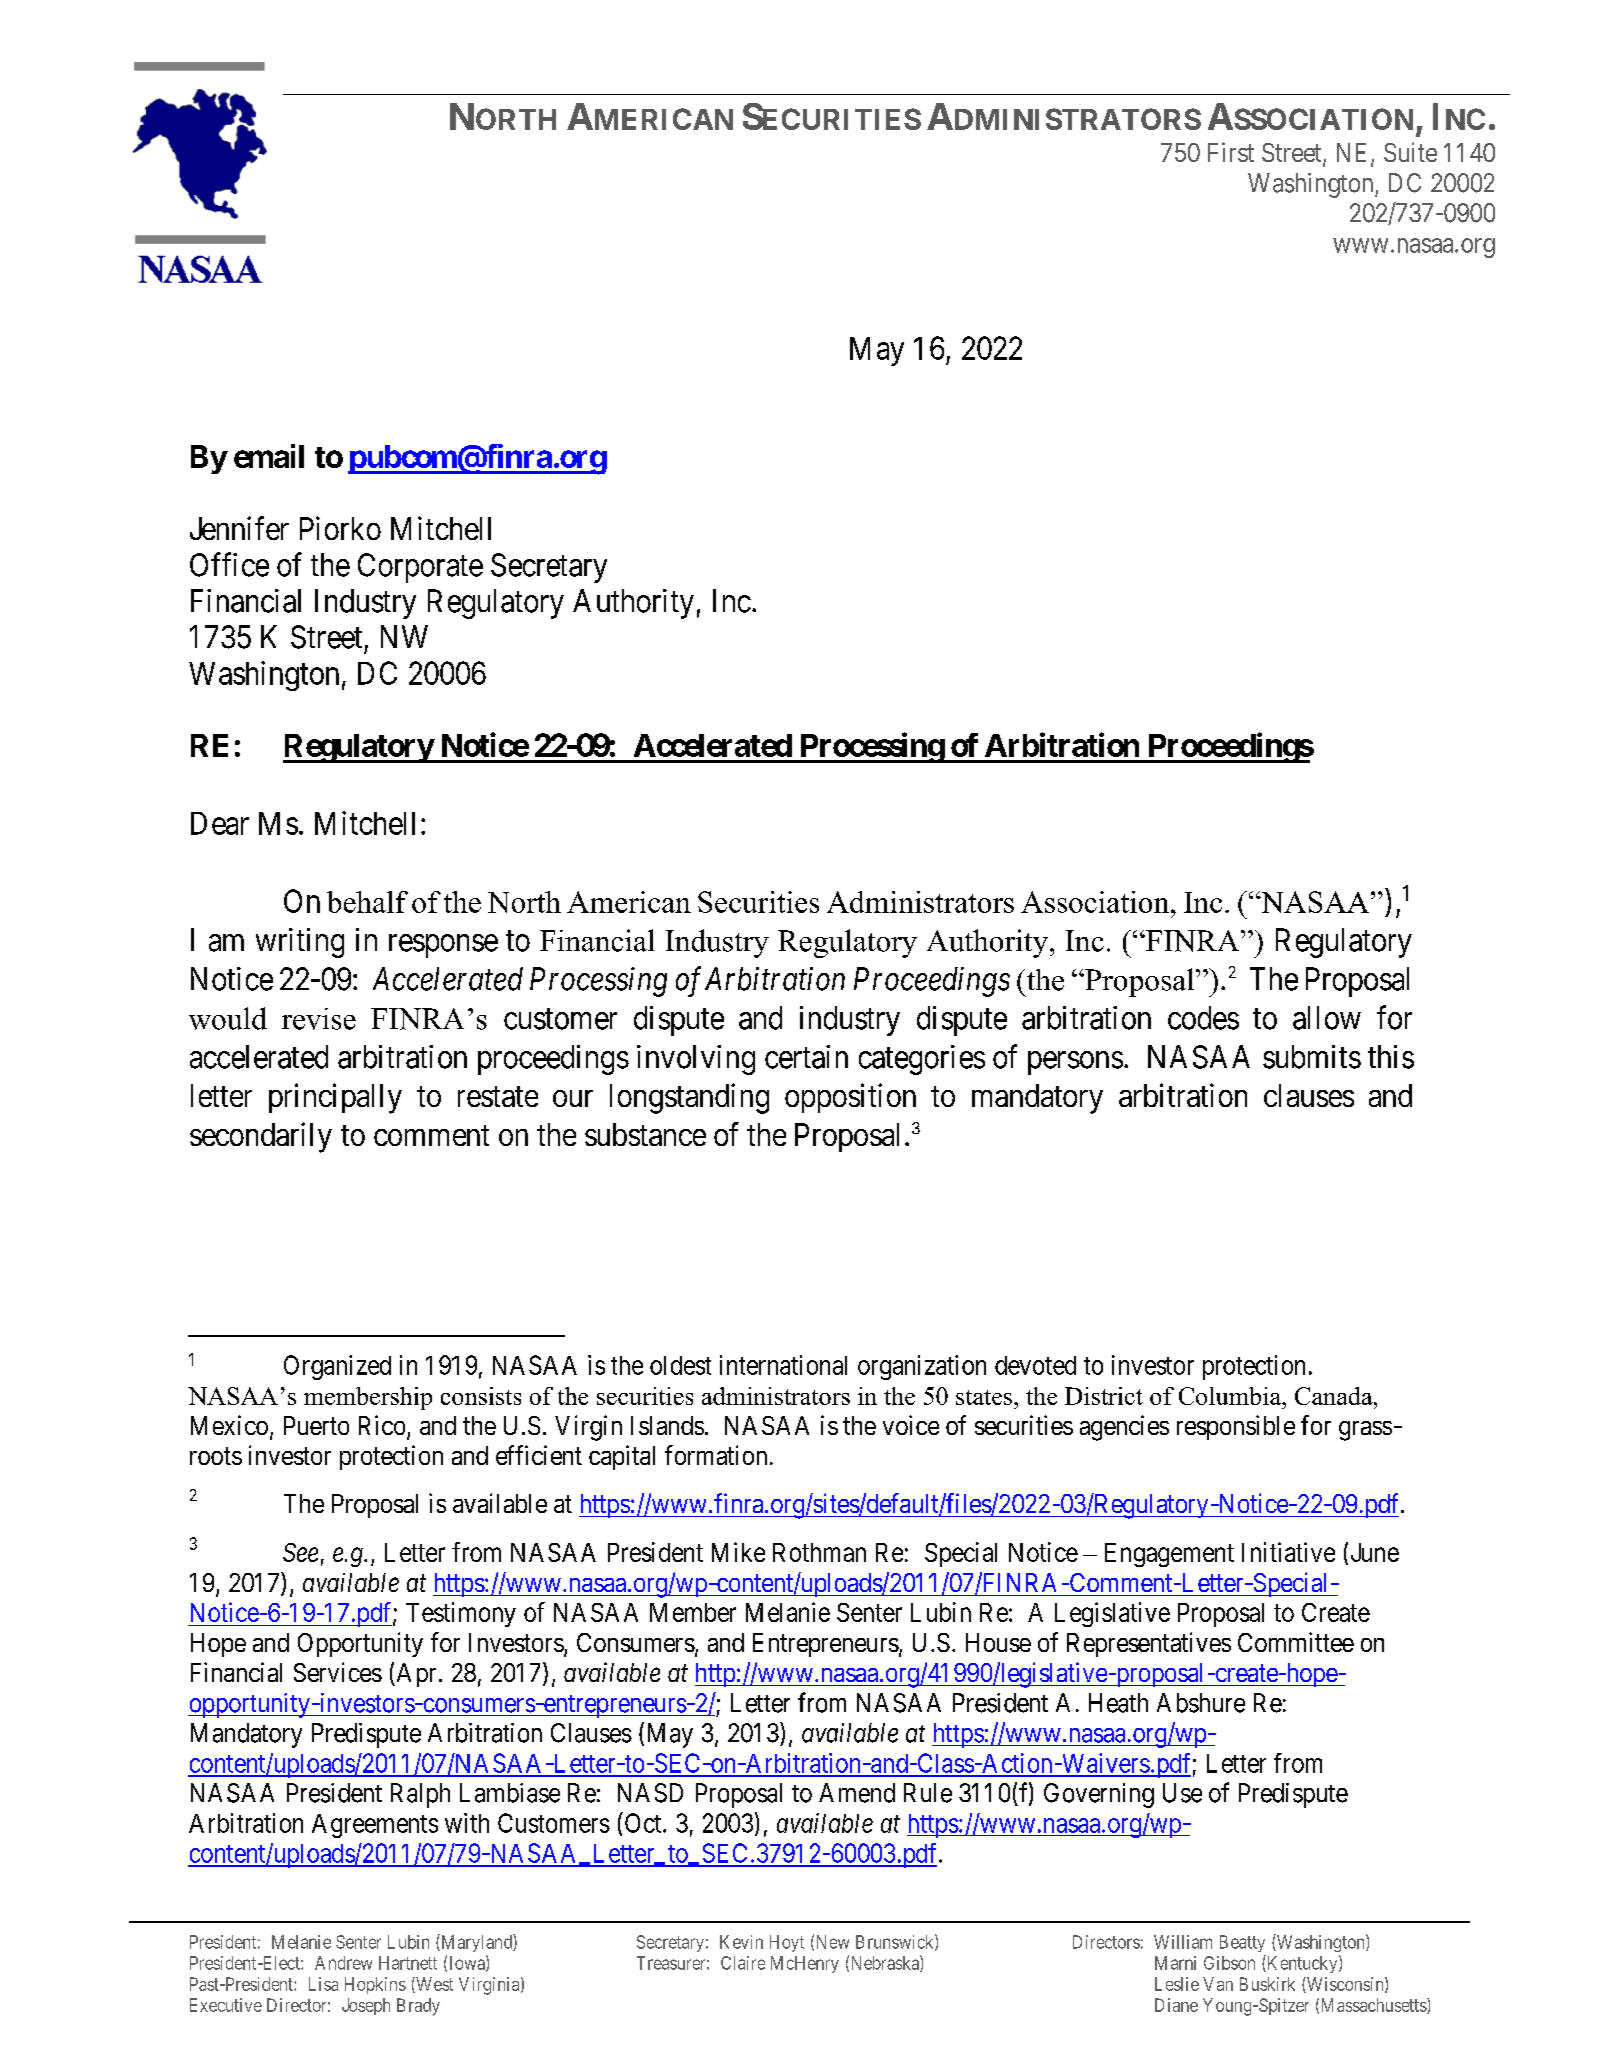  What do you see at coordinates (1231, 1396) in the page?
I see `Columbia` at bounding box center [1231, 1396].
